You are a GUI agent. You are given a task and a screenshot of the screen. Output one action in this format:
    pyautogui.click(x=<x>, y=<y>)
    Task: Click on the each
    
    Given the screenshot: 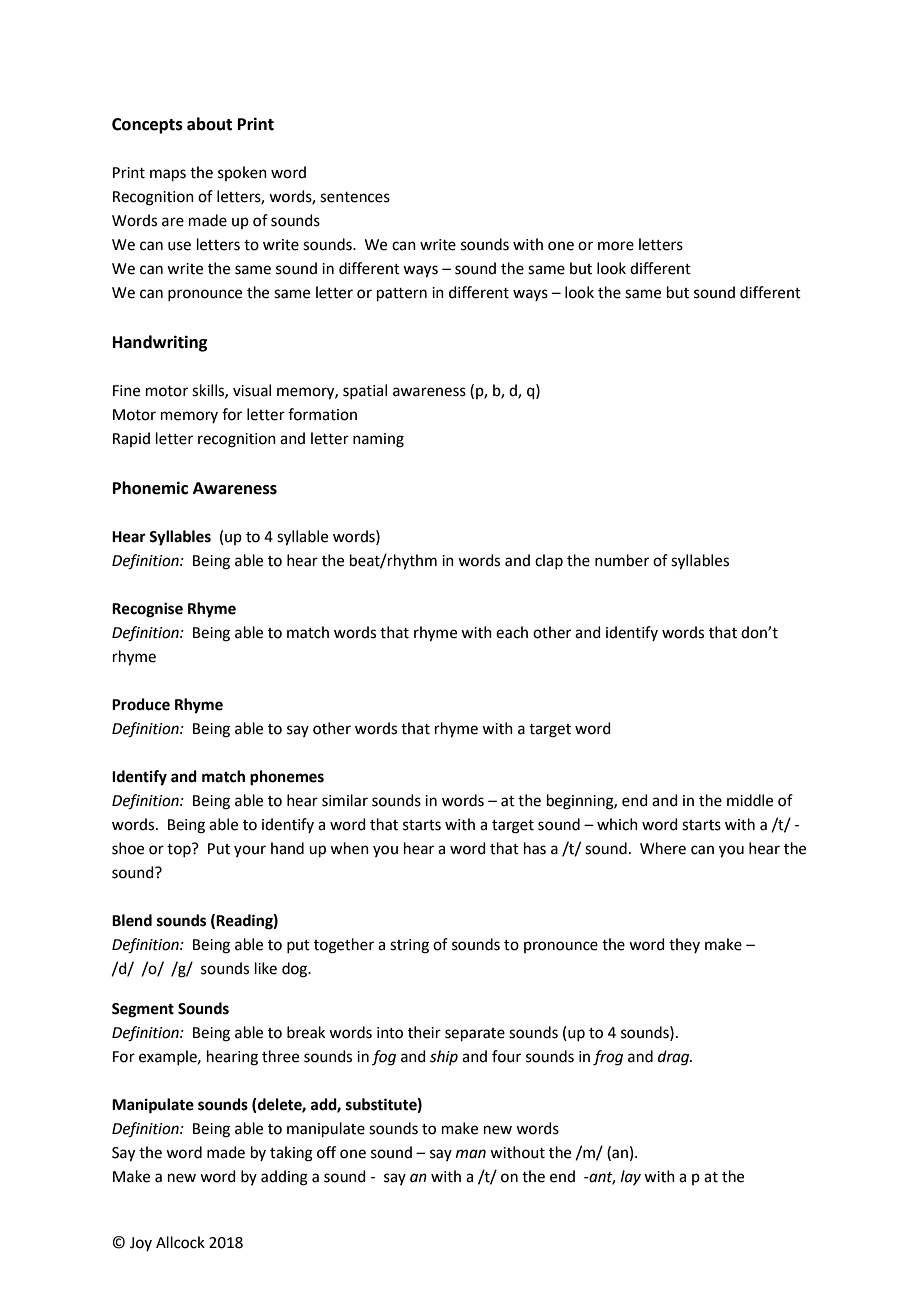 What is the action you would take?
    pyautogui.click(x=512, y=632)
